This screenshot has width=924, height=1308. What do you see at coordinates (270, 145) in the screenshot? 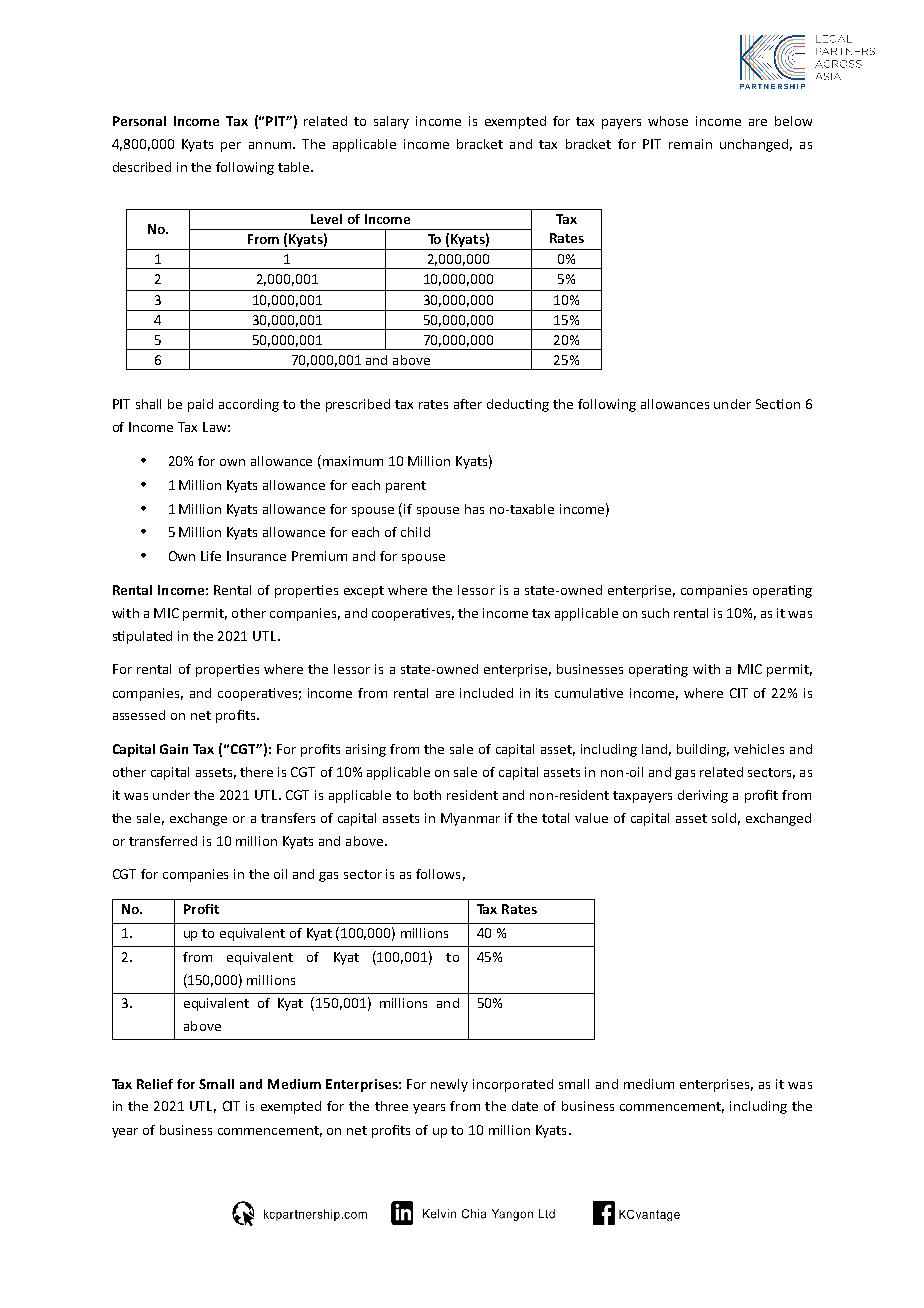
I see `annum` at bounding box center [270, 145].
